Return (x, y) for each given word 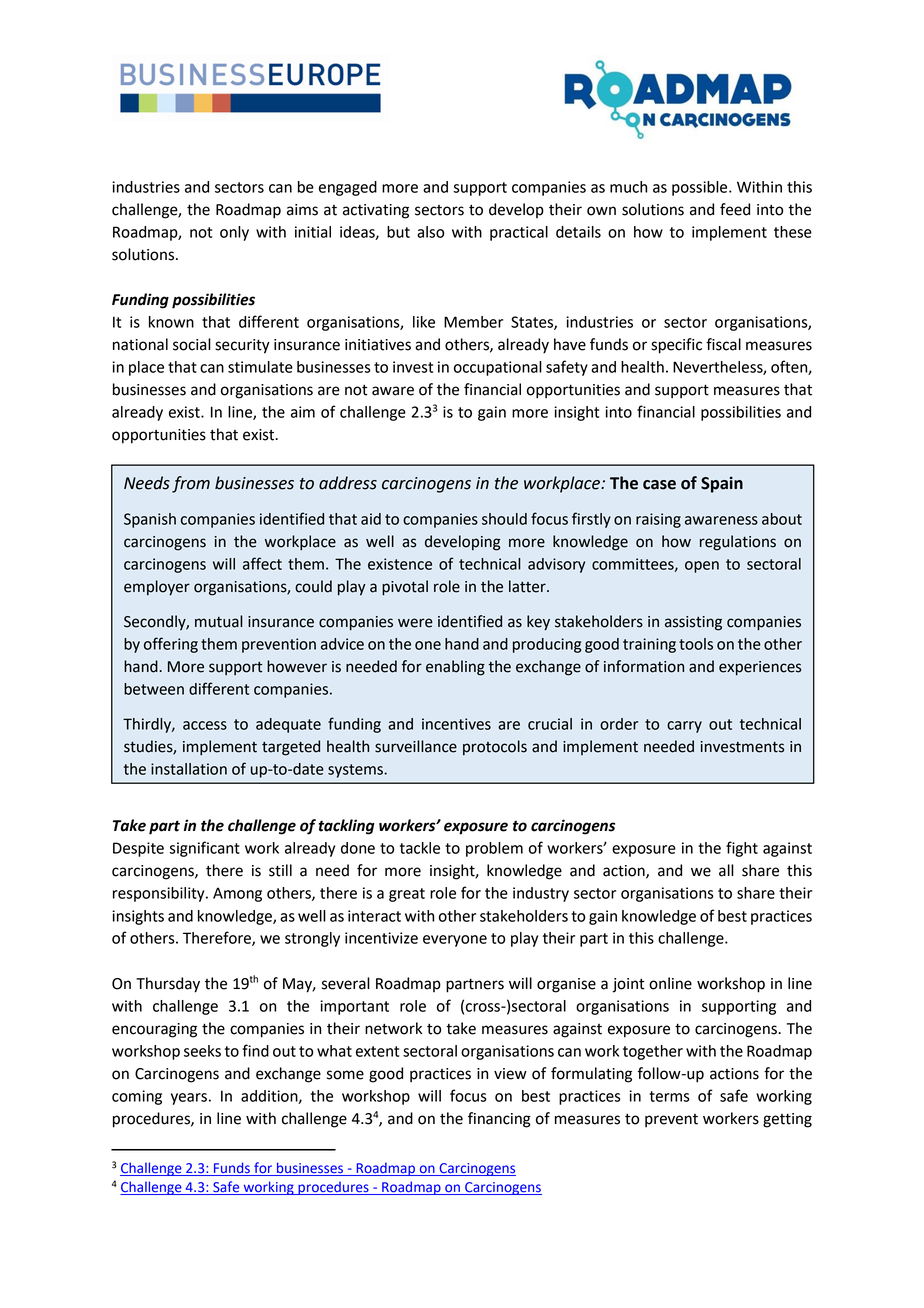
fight (742, 849)
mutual (219, 621)
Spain (722, 484)
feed (735, 209)
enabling (455, 668)
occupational (498, 368)
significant (204, 849)
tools (696, 644)
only (234, 233)
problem (494, 849)
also (430, 232)
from (191, 484)
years (189, 1099)
